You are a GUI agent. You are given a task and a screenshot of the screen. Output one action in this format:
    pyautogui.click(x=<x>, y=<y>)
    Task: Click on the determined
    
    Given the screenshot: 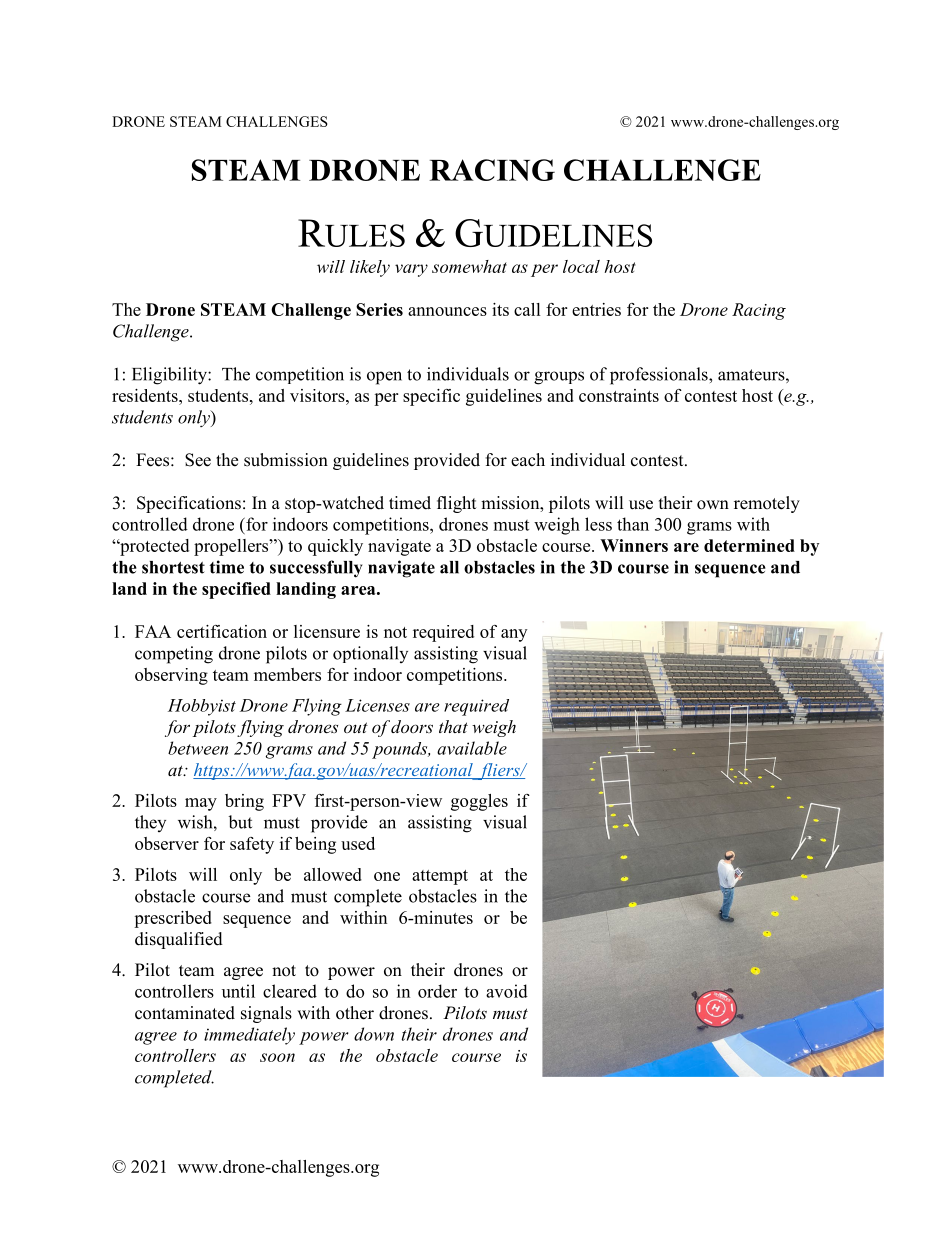 What is the action you would take?
    pyautogui.click(x=749, y=545)
